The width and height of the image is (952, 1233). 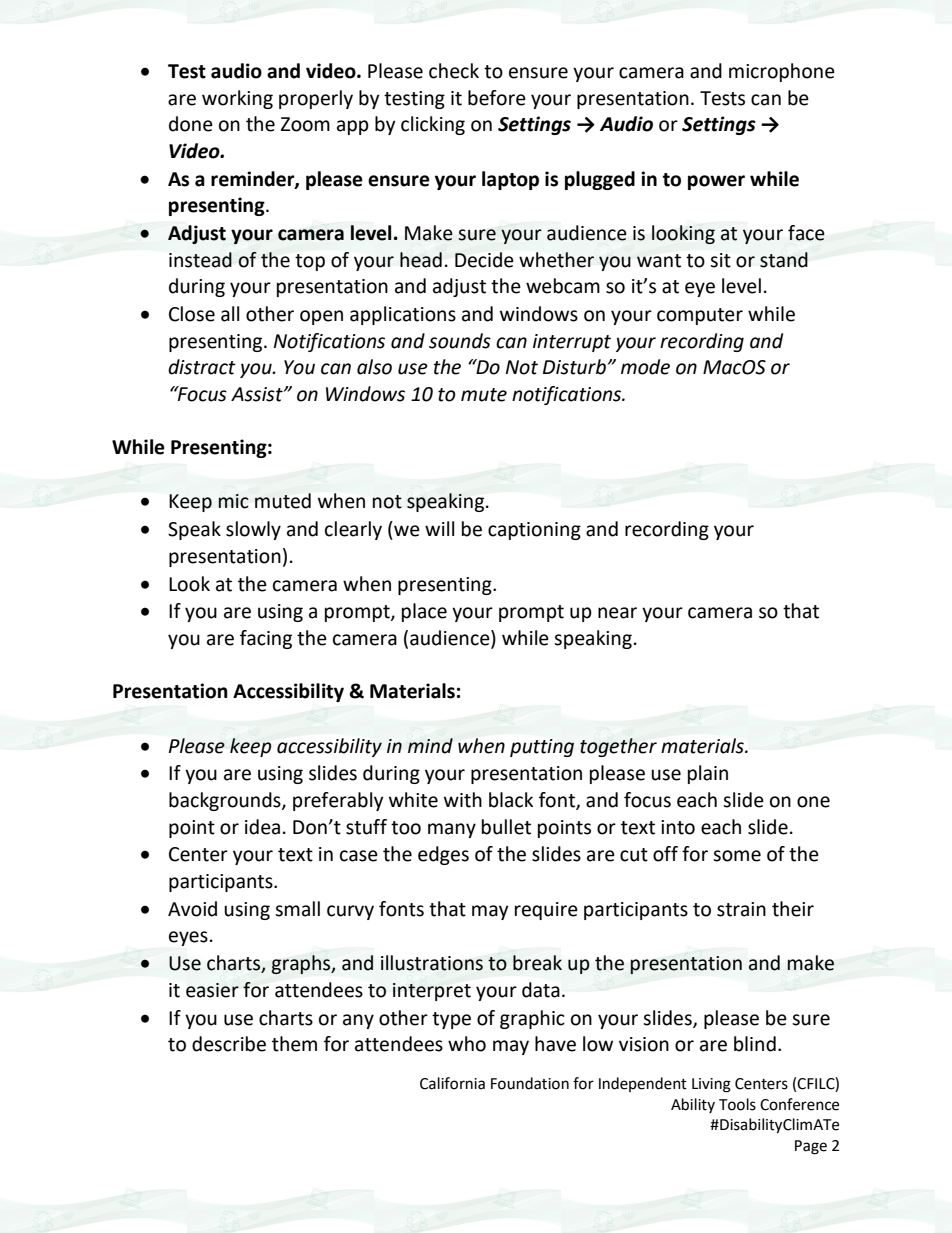 I want to click on slowly, so click(x=253, y=530).
